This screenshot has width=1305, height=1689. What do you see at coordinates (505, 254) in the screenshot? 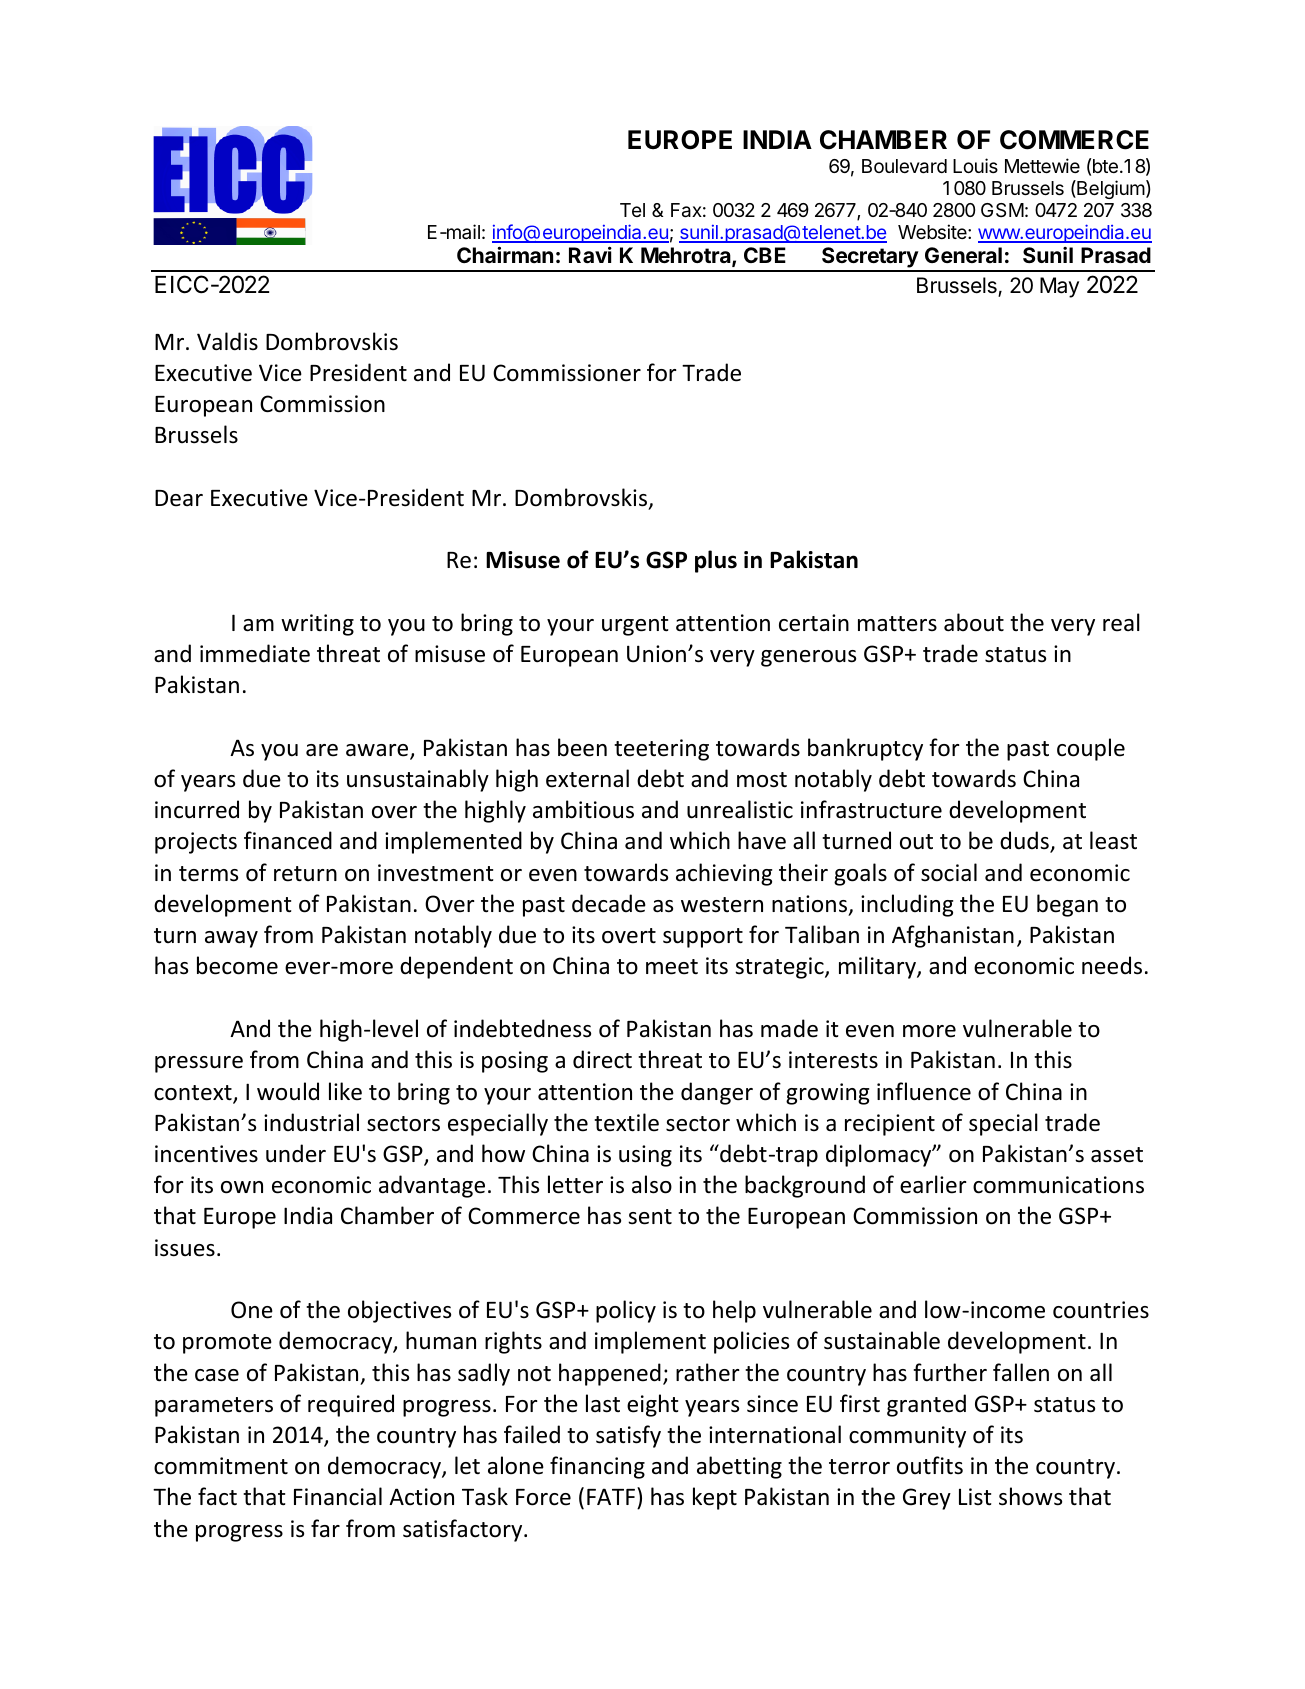
I see `Chairman` at bounding box center [505, 254].
